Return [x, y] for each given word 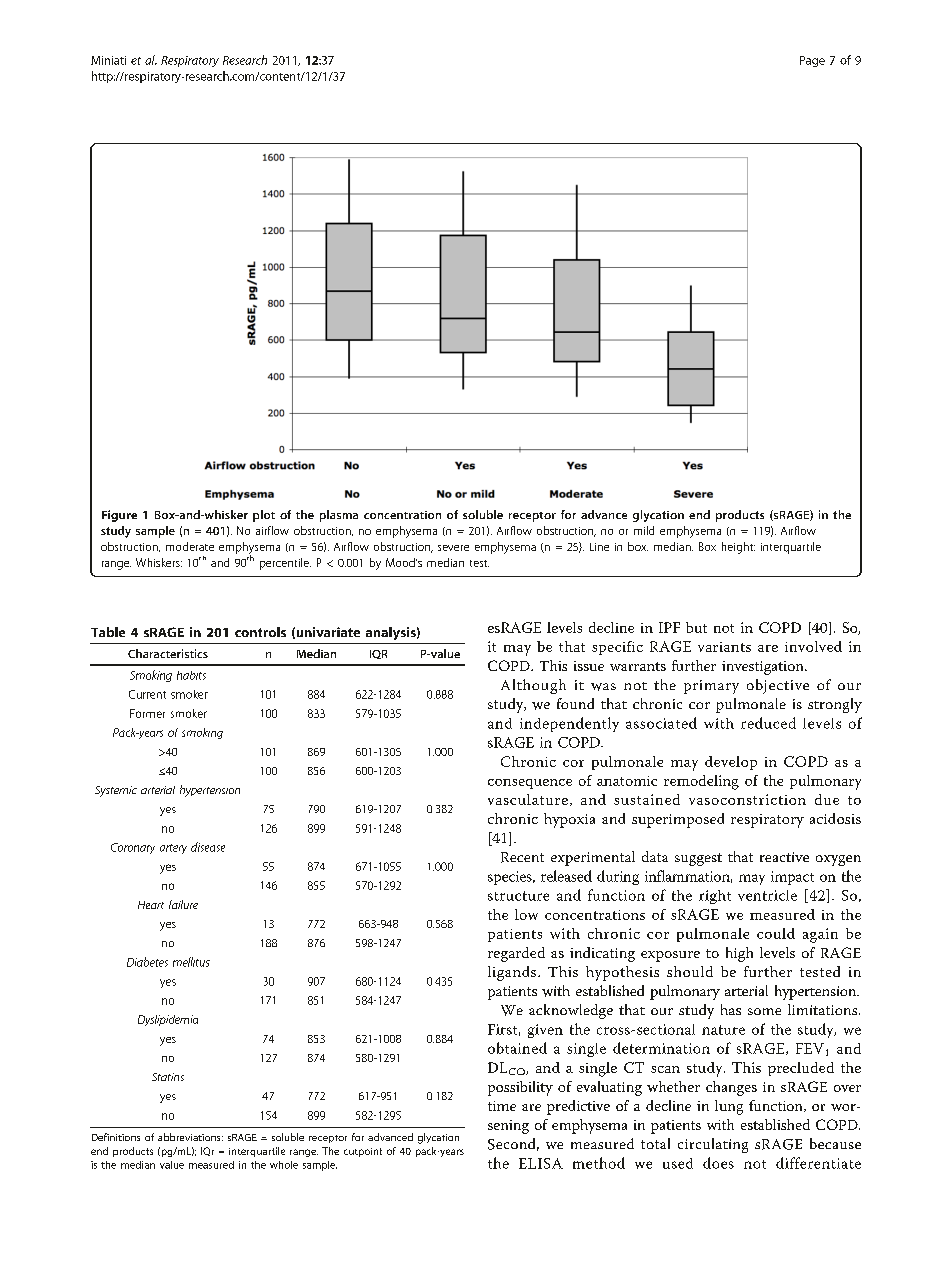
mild [644, 530]
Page [812, 61]
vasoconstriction [747, 799]
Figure [119, 516]
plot [264, 516]
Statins [168, 1077]
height [738, 548]
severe [453, 548]
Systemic [116, 791]
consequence [530, 784]
